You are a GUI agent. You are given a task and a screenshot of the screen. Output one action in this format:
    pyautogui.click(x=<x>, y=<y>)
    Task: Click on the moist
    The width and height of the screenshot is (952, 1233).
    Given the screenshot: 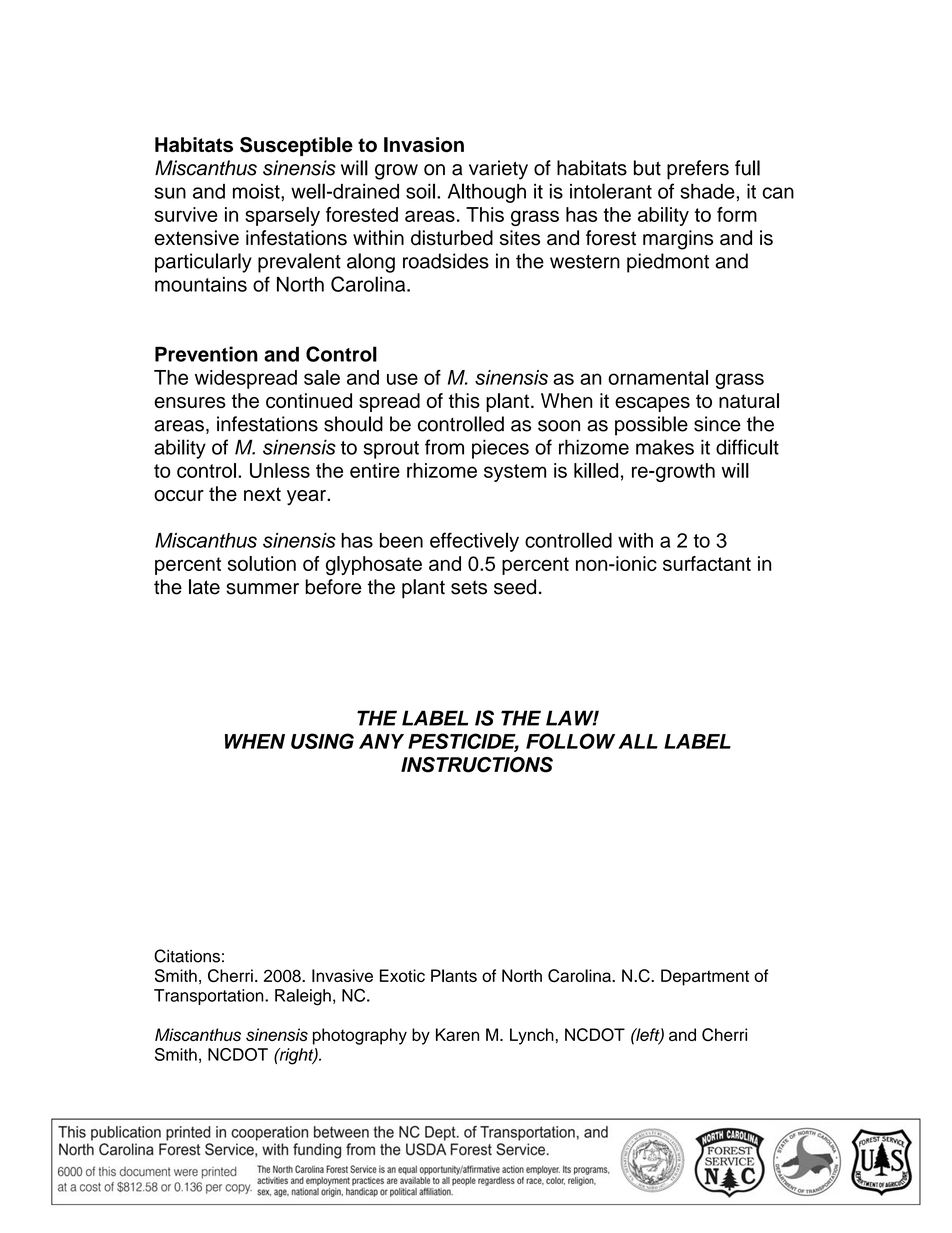 What is the action you would take?
    pyautogui.click(x=257, y=191)
